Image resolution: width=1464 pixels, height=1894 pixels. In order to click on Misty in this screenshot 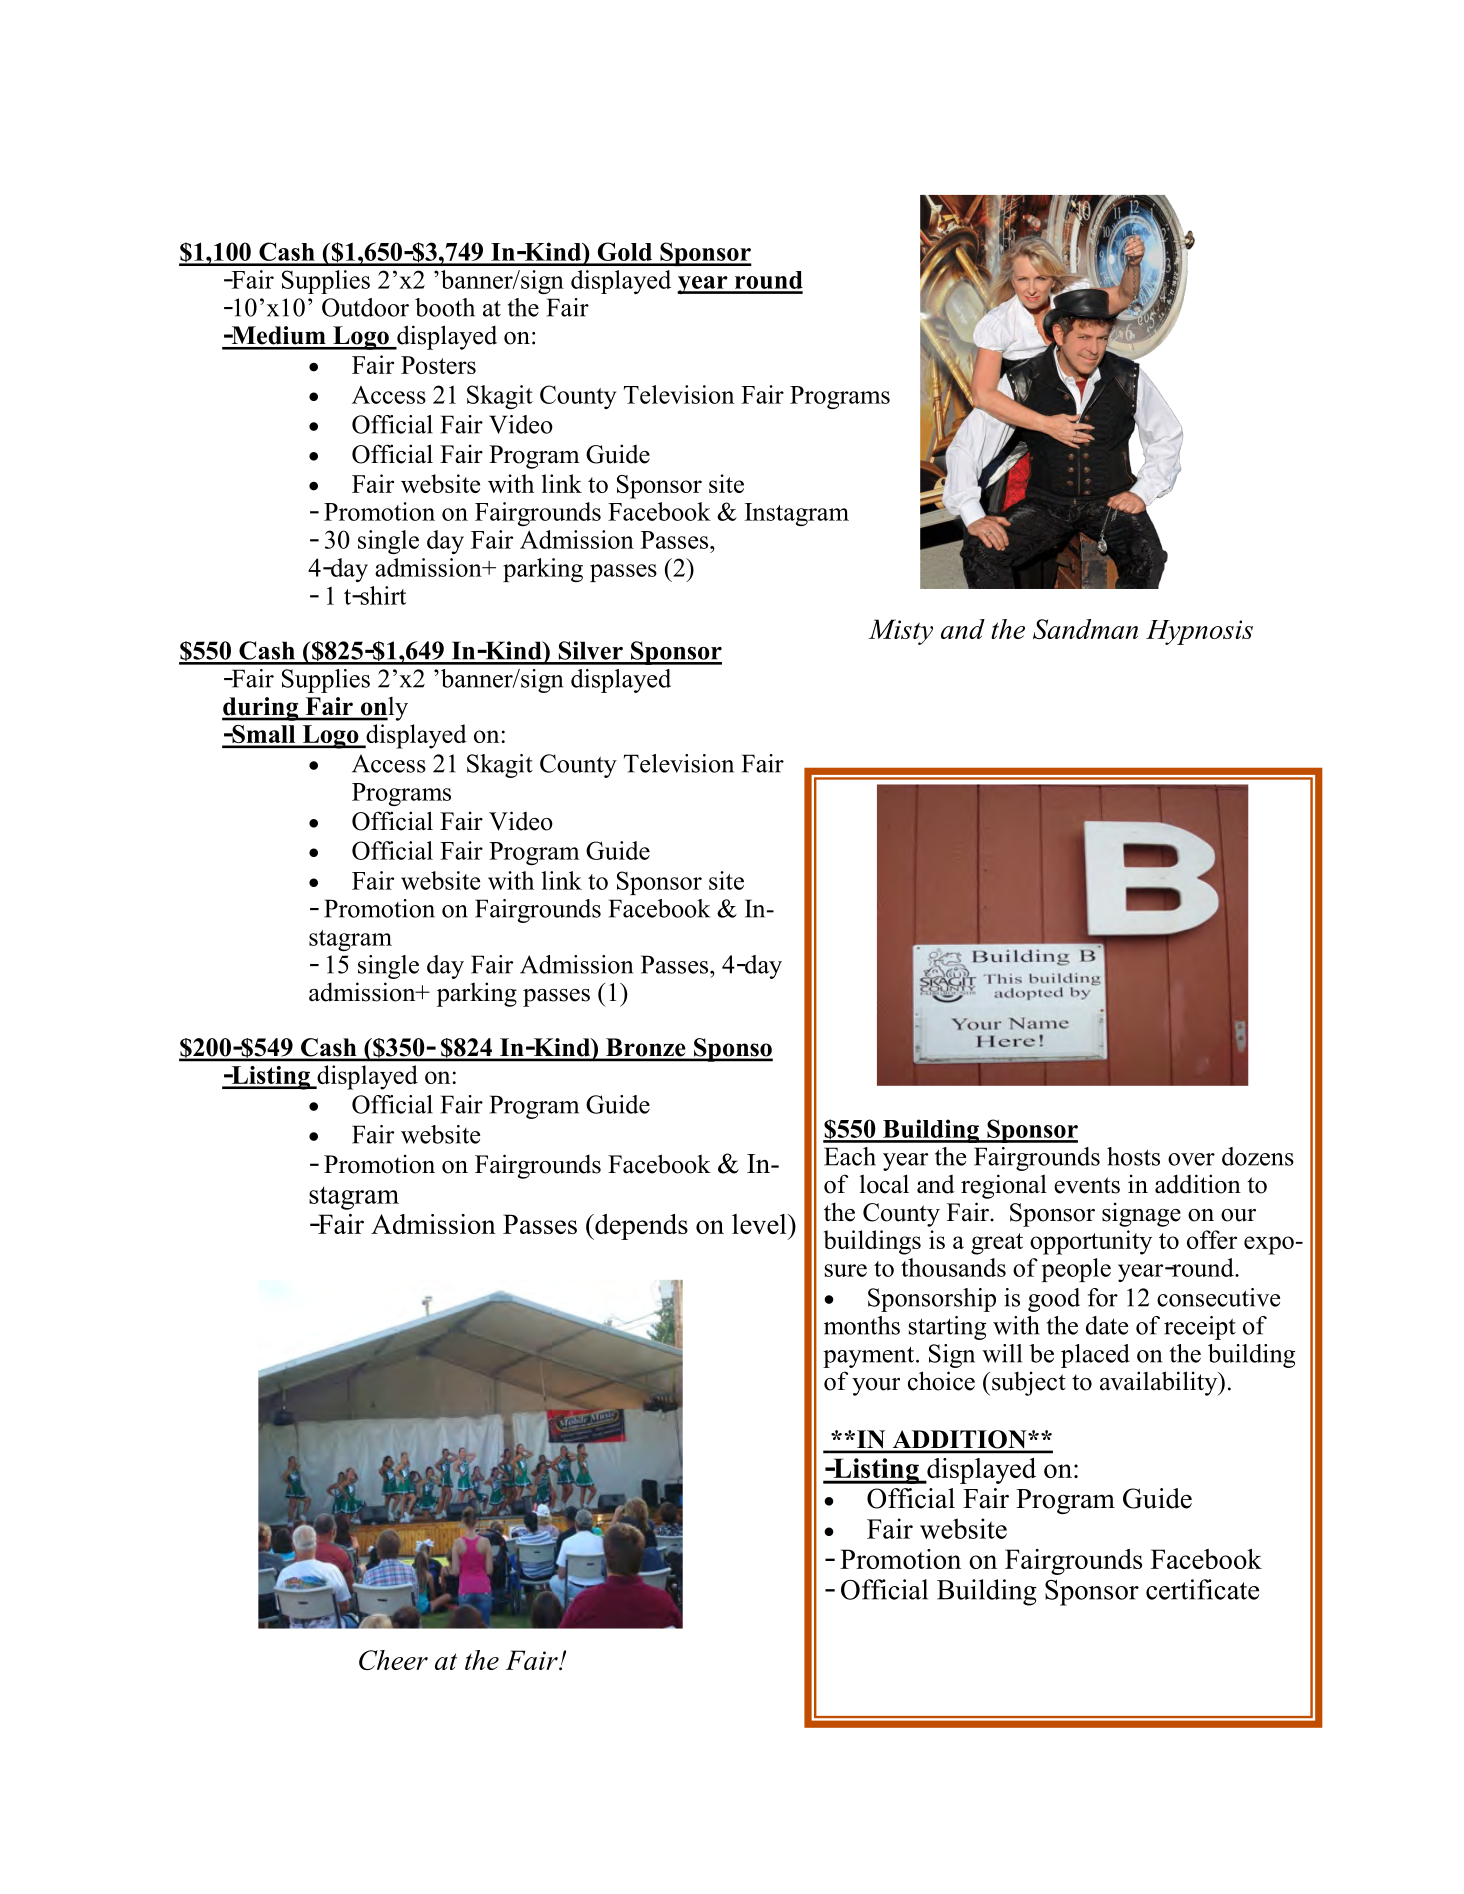, I will do `click(901, 632)`.
